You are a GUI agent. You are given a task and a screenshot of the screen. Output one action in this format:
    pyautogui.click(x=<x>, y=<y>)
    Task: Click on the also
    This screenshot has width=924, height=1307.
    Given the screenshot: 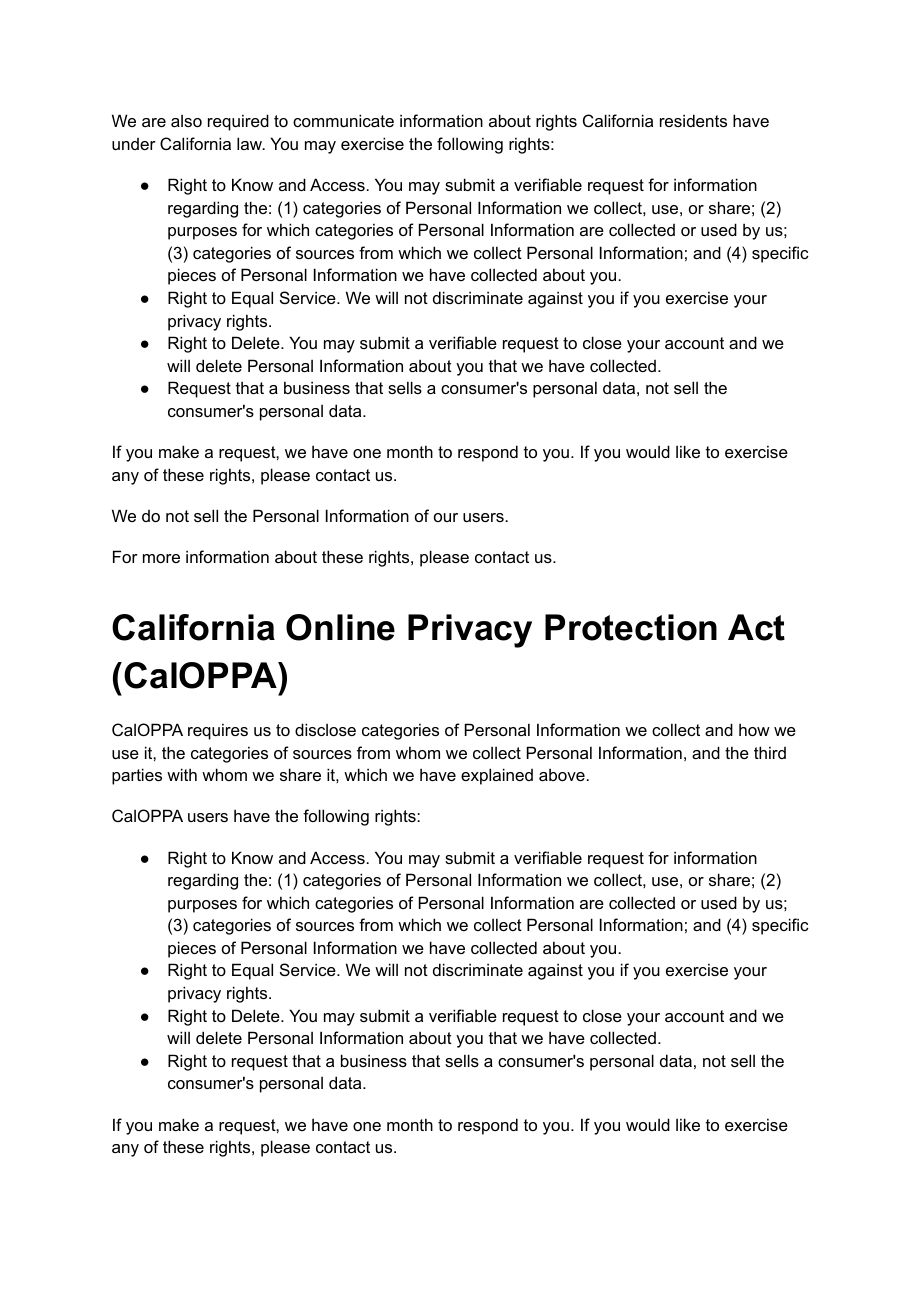 What is the action you would take?
    pyautogui.click(x=186, y=121)
